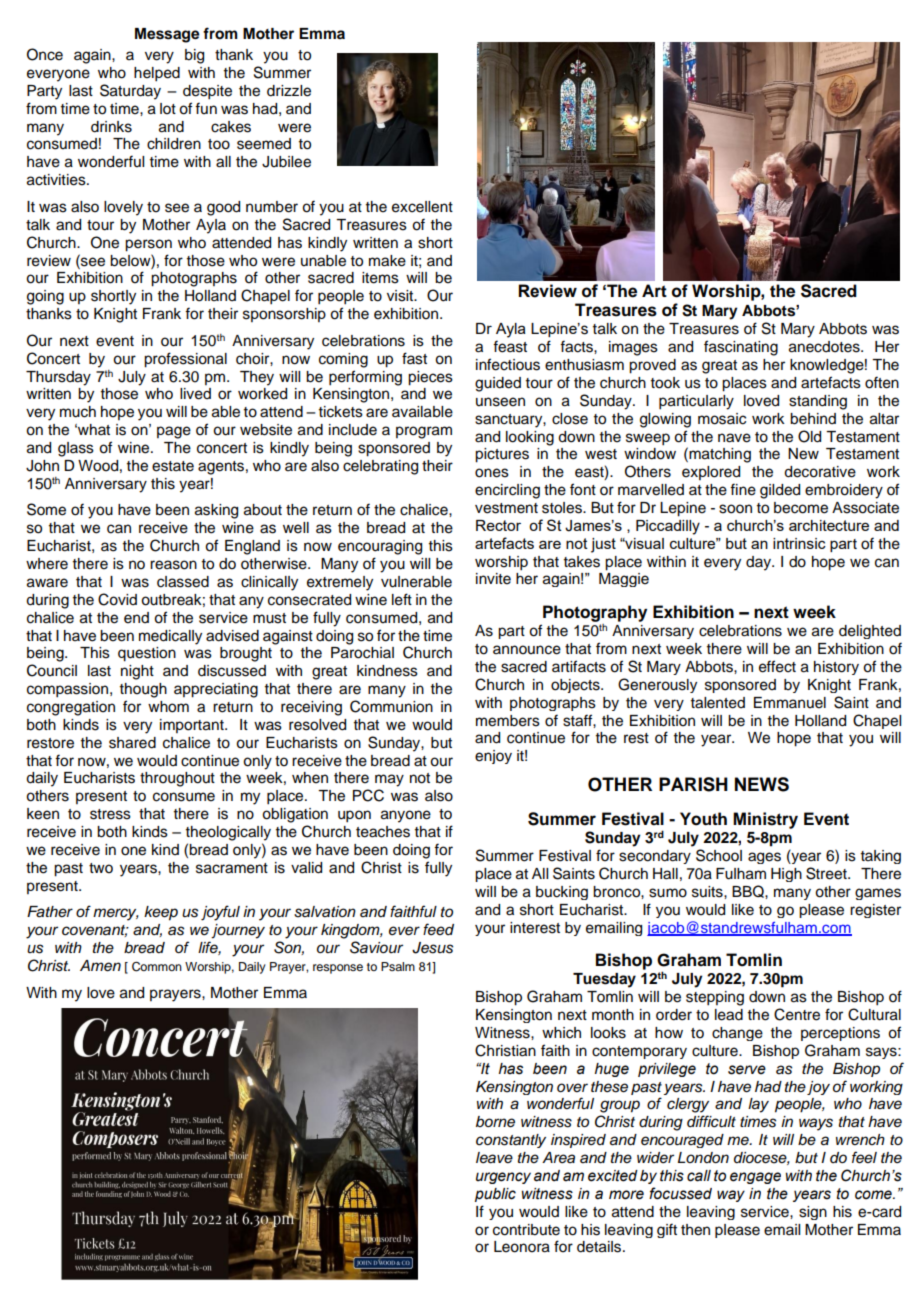 The height and width of the screenshot is (1307, 924). Describe the element at coordinates (432, 948) in the screenshot. I see `Jesus` at that location.
